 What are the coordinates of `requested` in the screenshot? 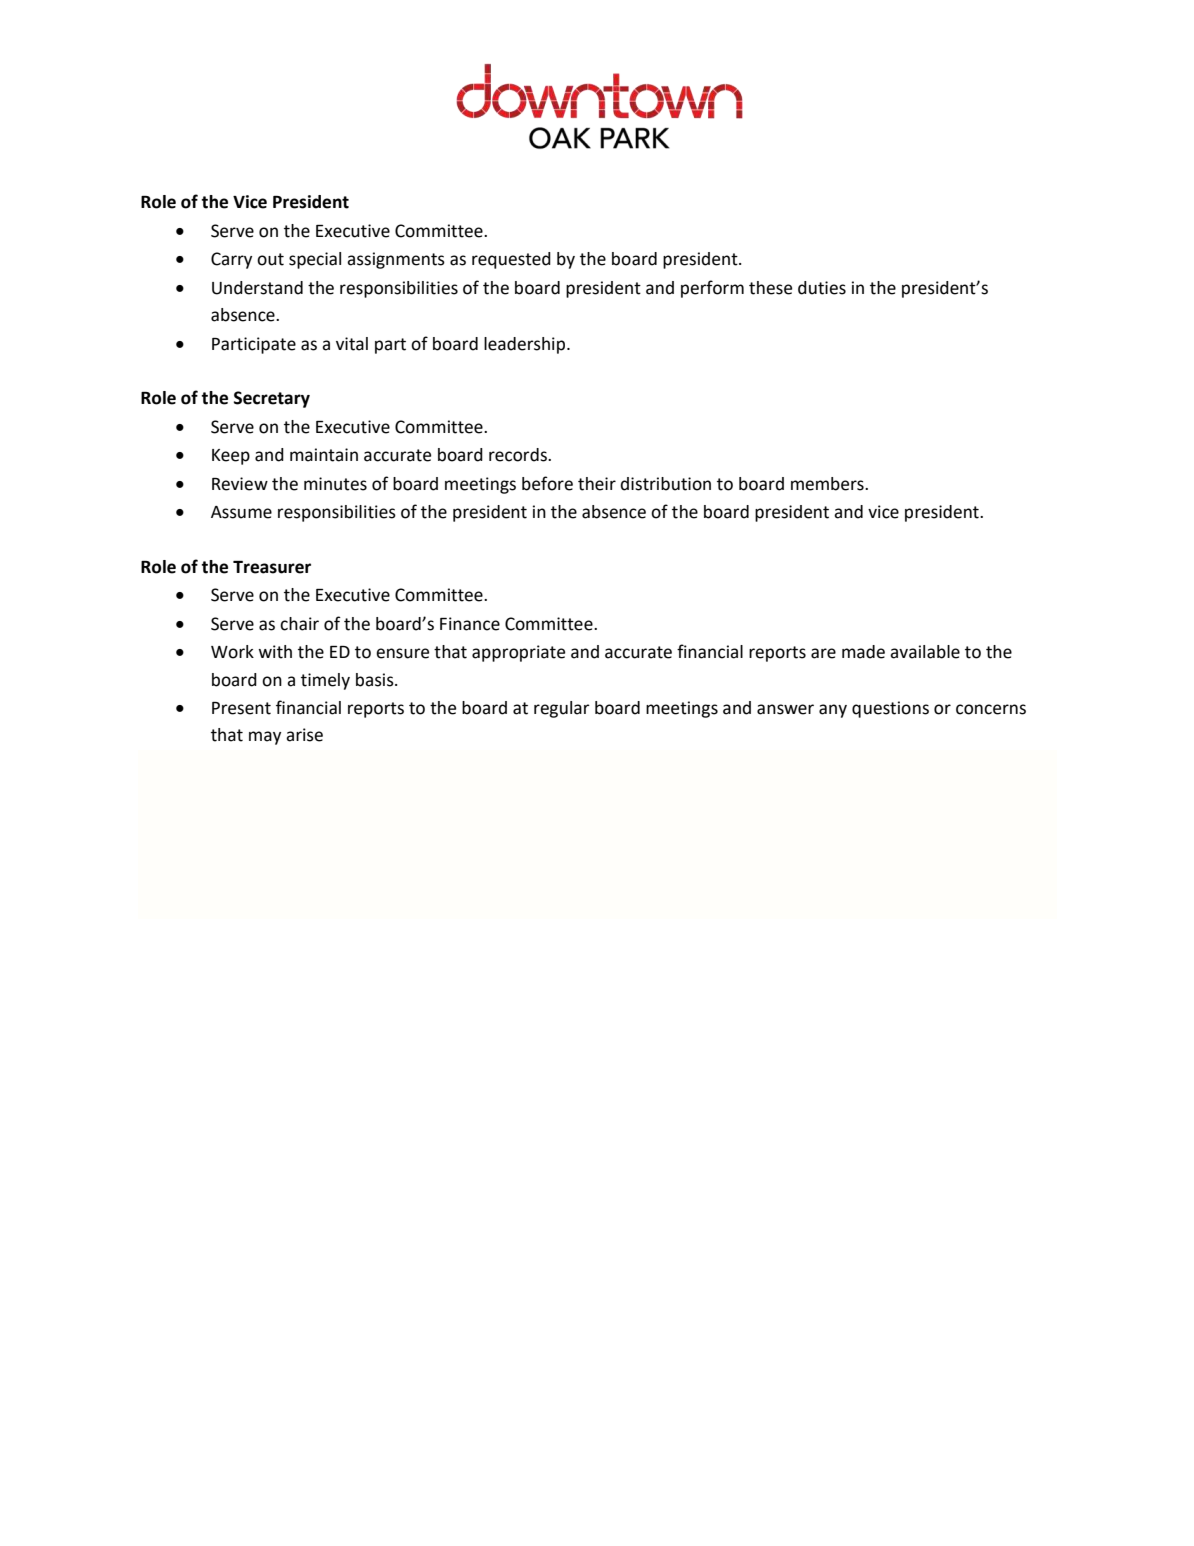 It's located at (511, 260).
